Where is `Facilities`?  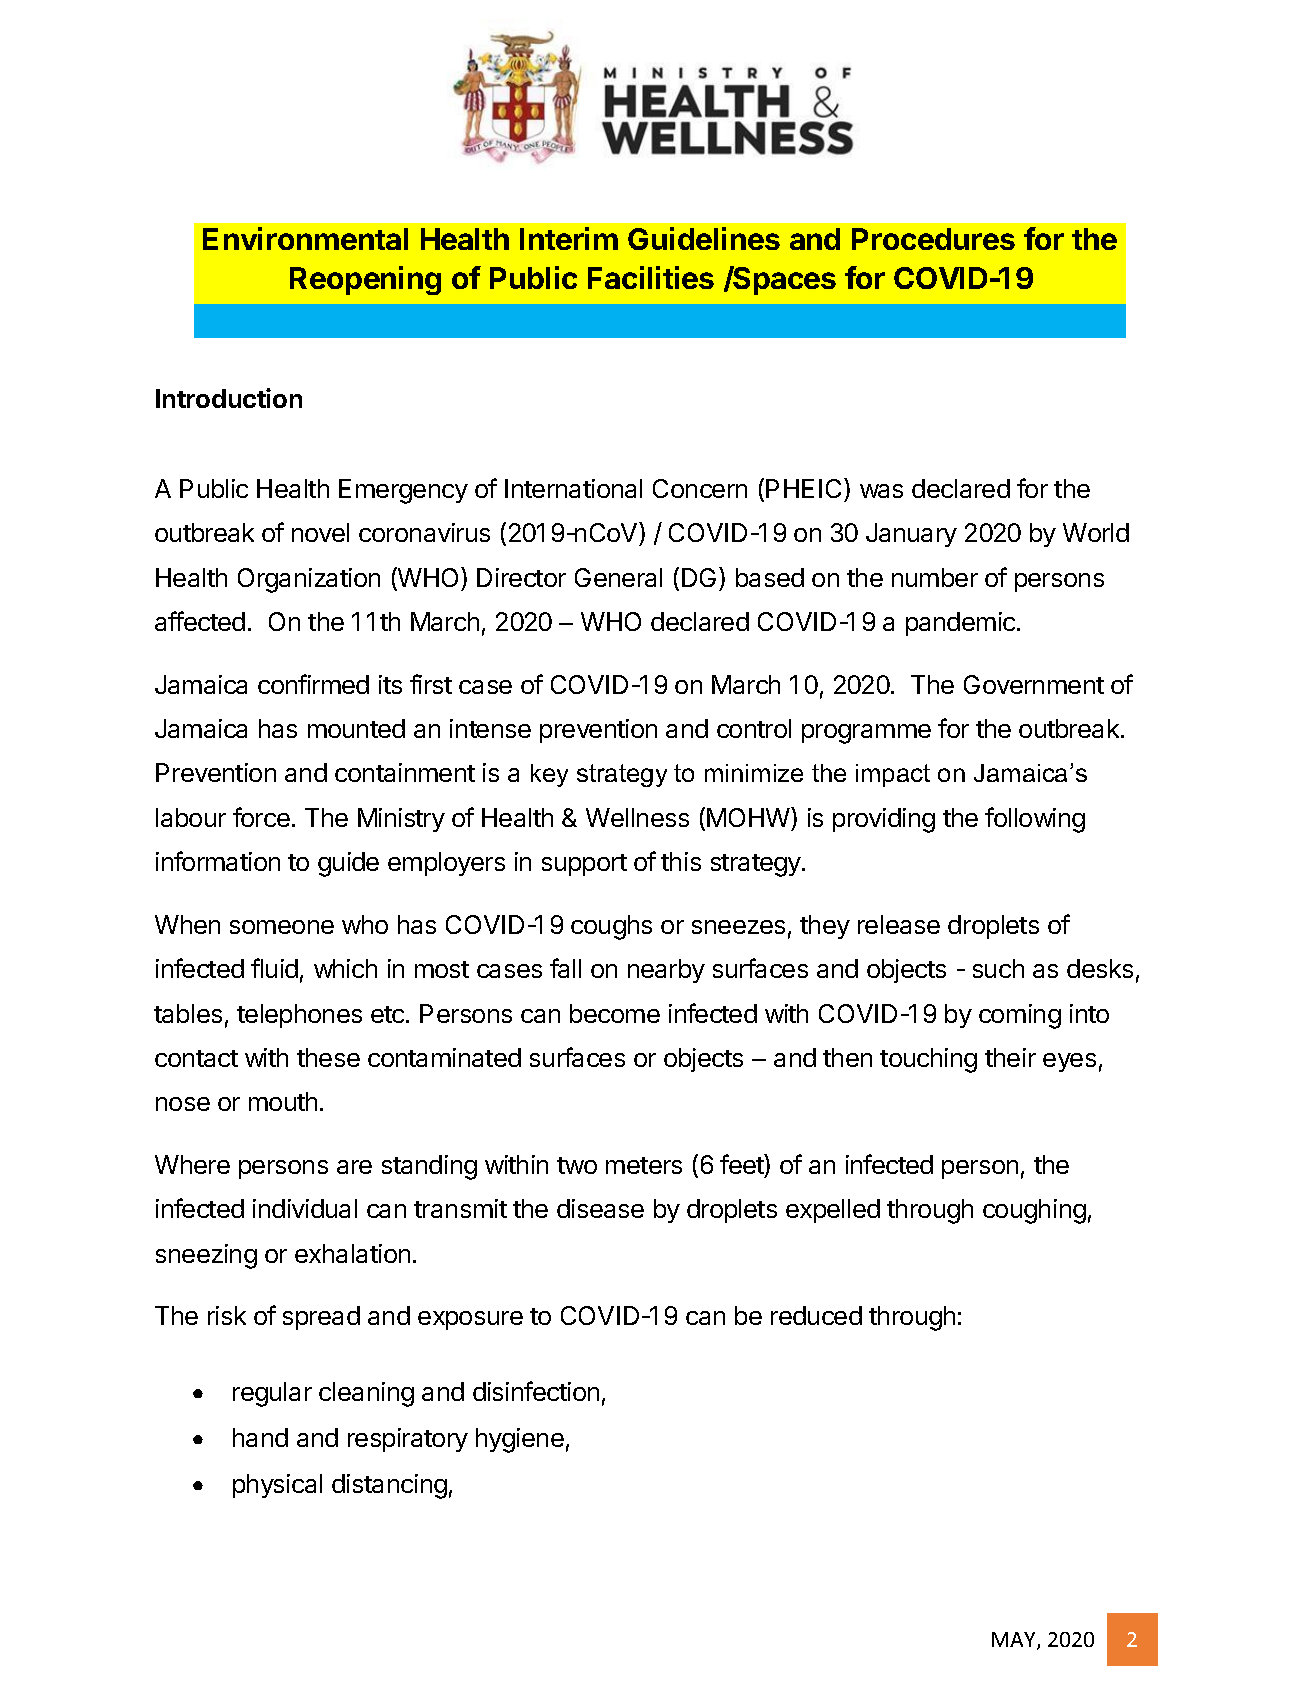 Facilities is located at coordinates (651, 277).
